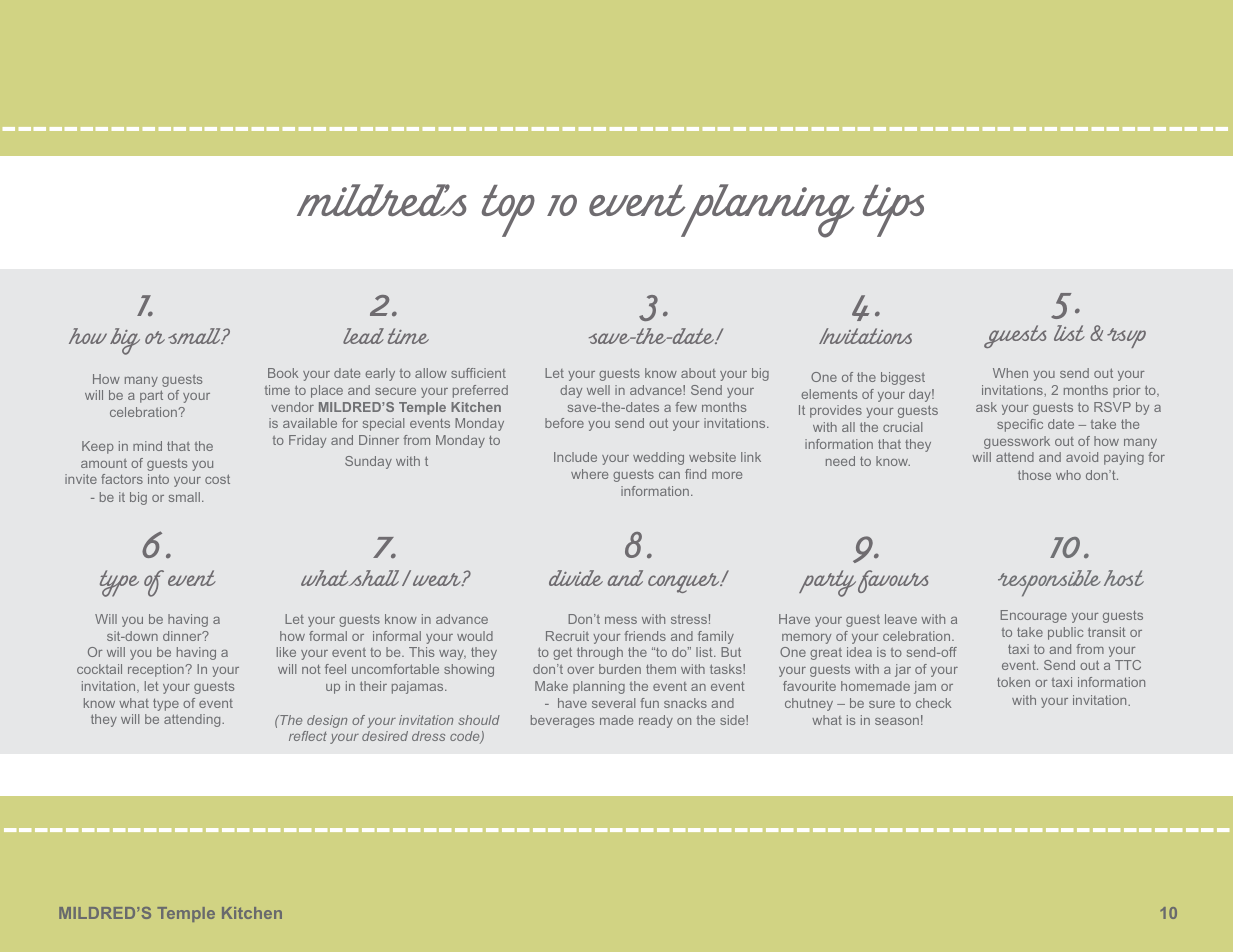 The width and height of the screenshot is (1233, 952). I want to click on cost, so click(217, 479).
